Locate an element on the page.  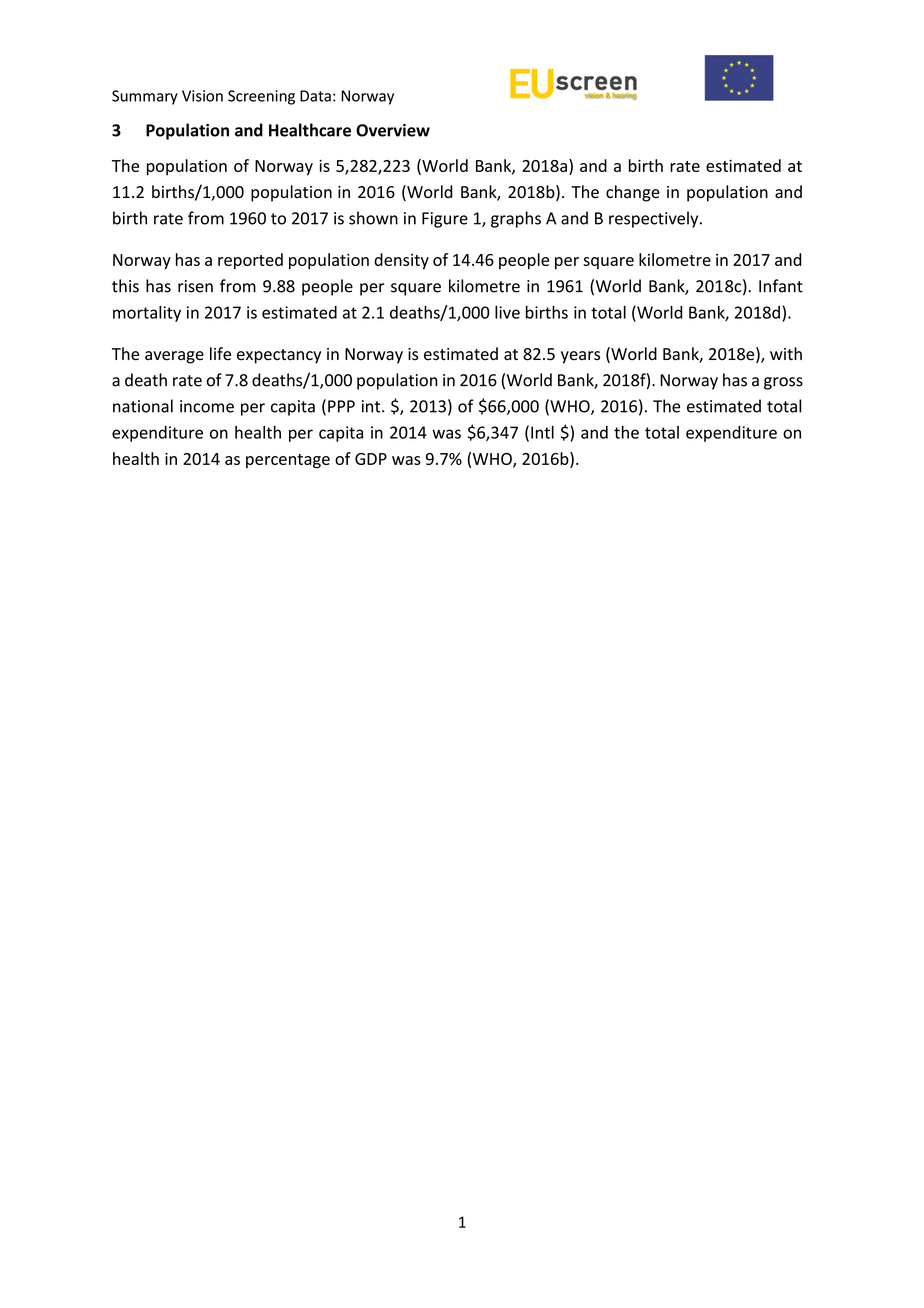
Vision is located at coordinates (202, 96).
